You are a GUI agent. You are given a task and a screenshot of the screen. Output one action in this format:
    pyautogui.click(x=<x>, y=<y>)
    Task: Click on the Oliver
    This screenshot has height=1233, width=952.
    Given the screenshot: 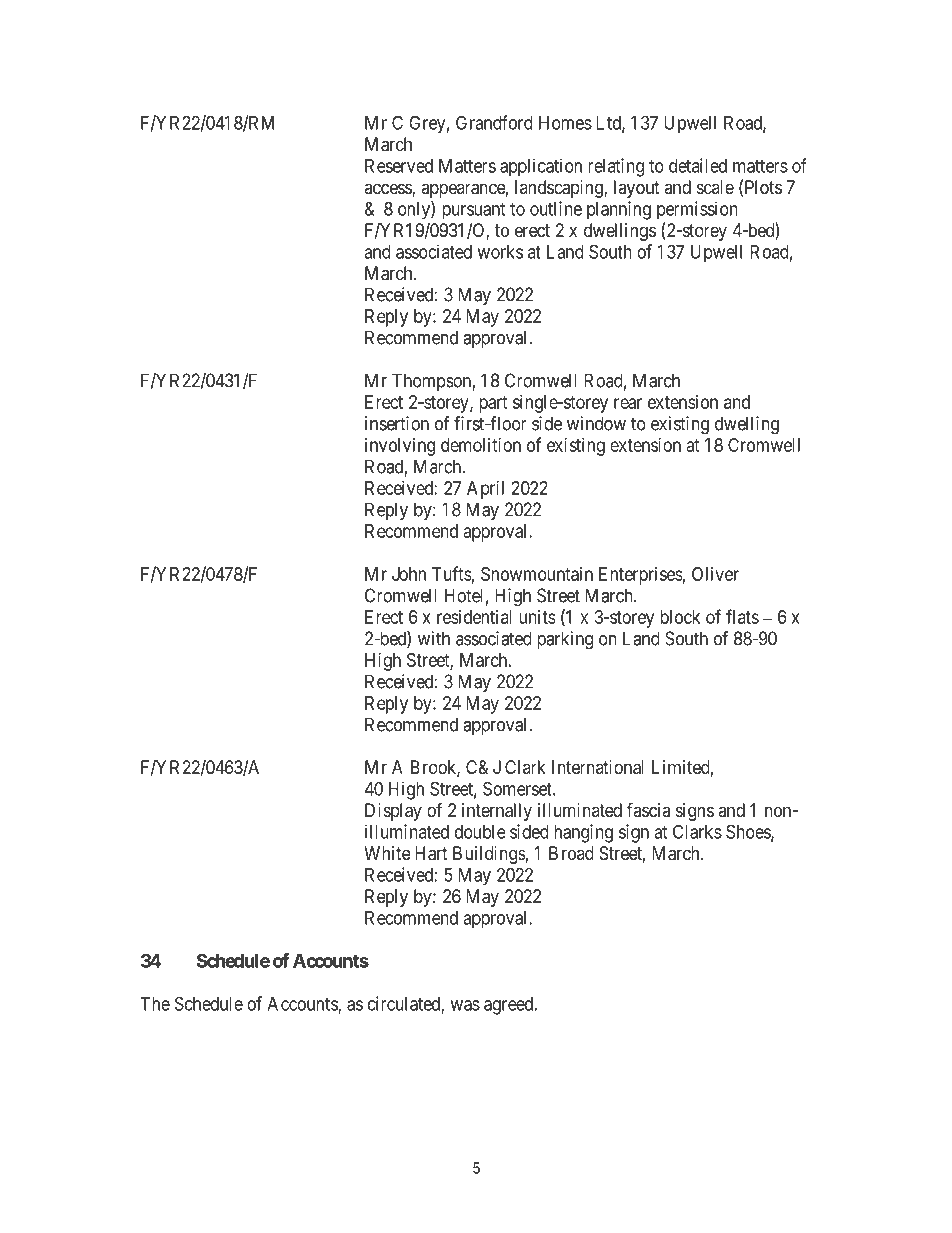 What is the action you would take?
    pyautogui.click(x=715, y=574)
